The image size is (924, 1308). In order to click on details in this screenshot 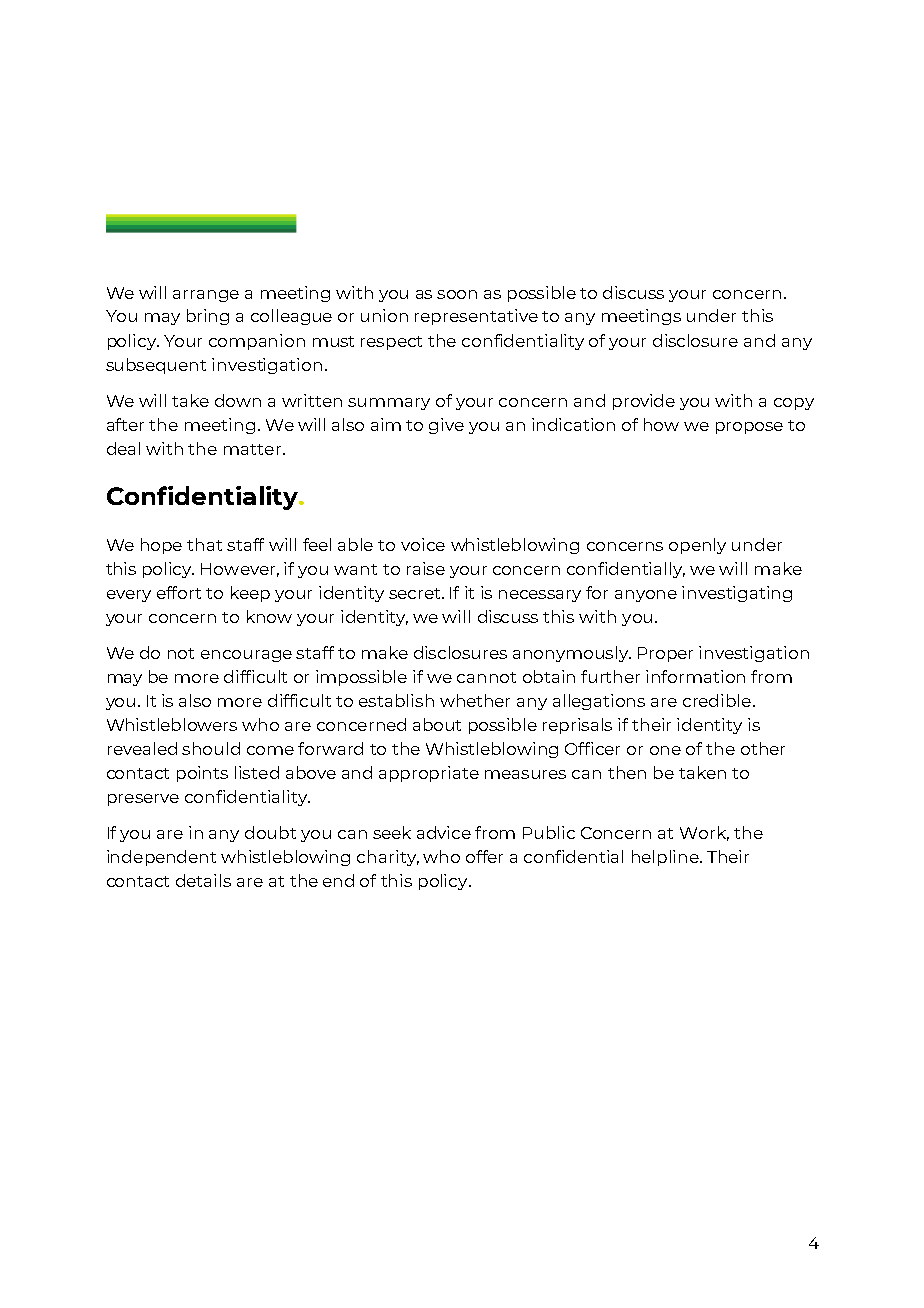, I will do `click(203, 880)`.
